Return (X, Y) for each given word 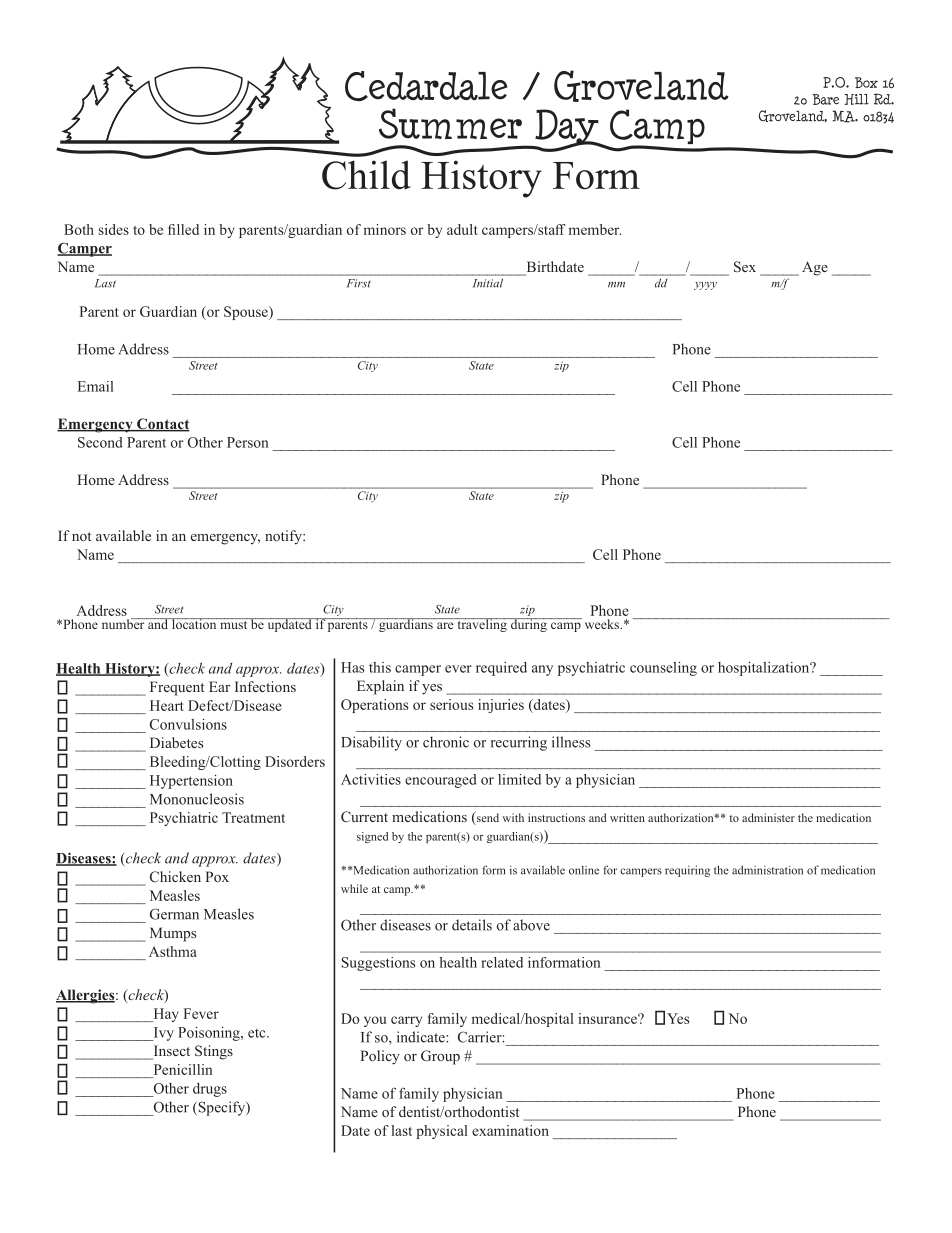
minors (385, 229)
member (595, 229)
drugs (210, 1090)
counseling (663, 669)
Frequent (177, 688)
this (380, 667)
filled (183, 229)
